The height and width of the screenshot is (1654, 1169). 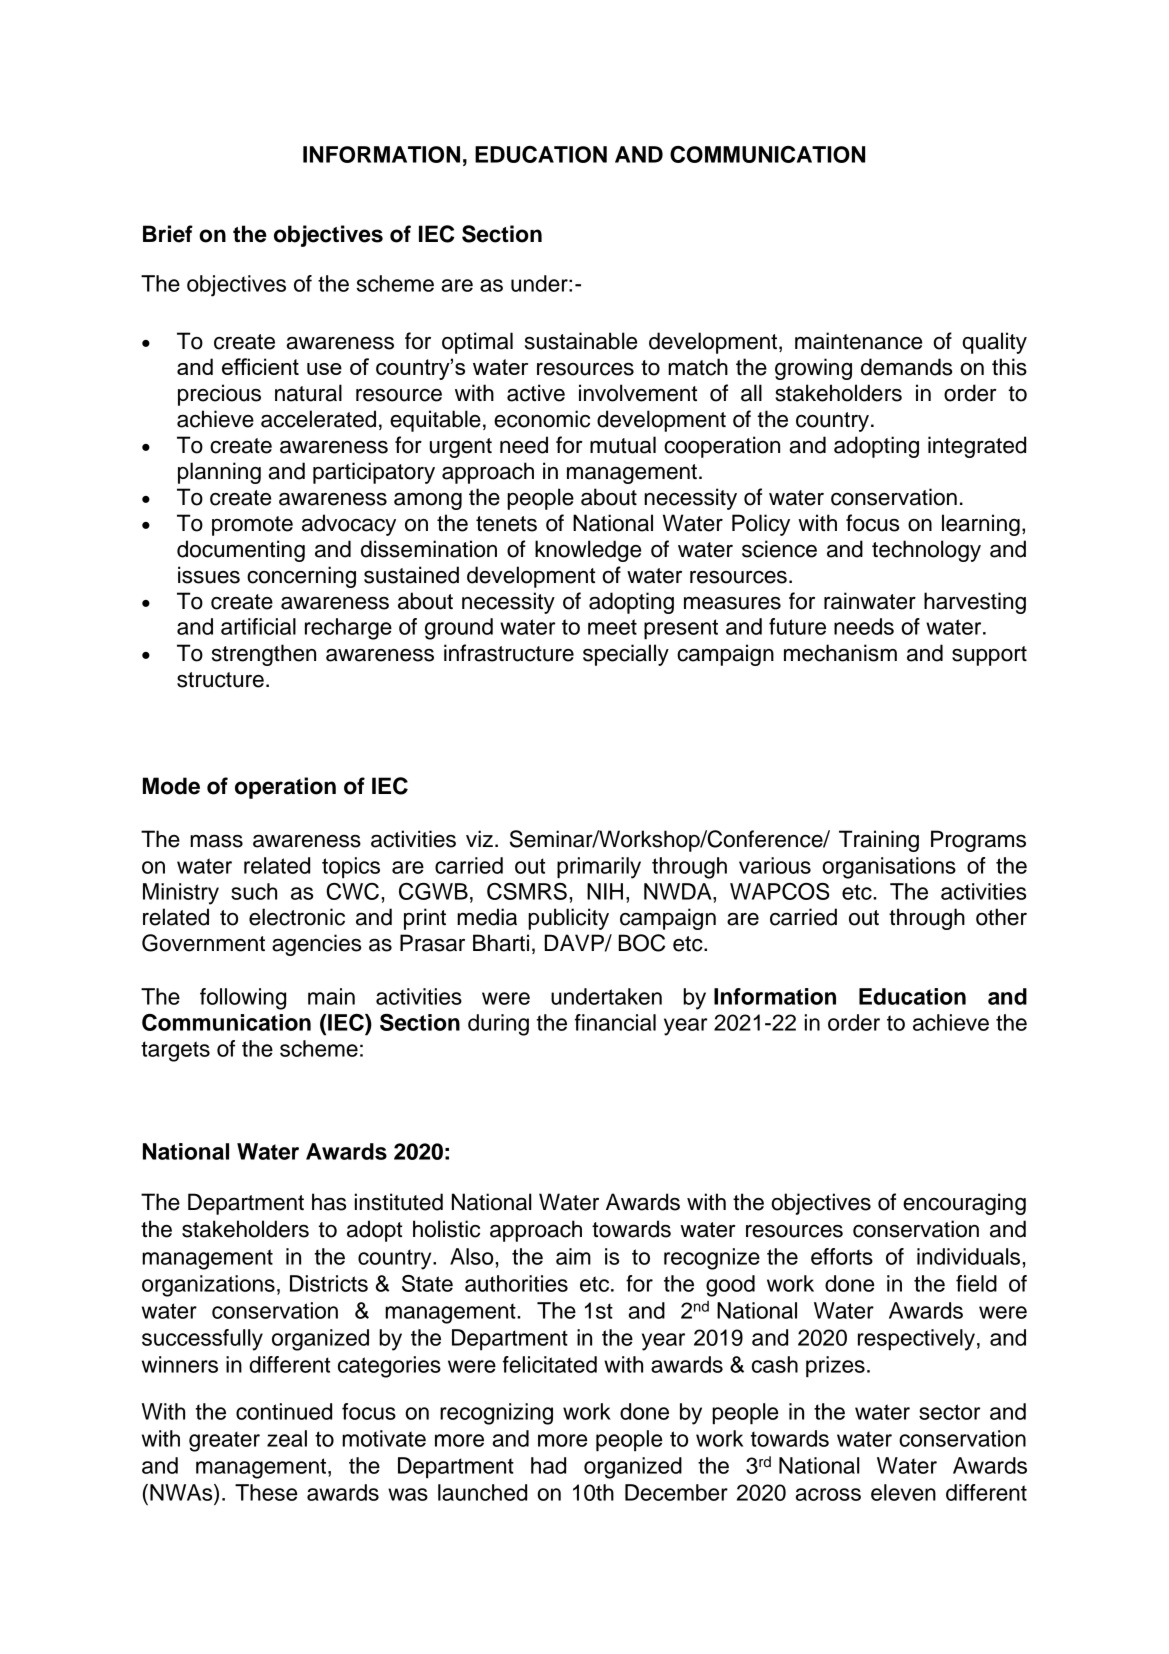 What do you see at coordinates (906, 367) in the screenshot?
I see `demands` at bounding box center [906, 367].
